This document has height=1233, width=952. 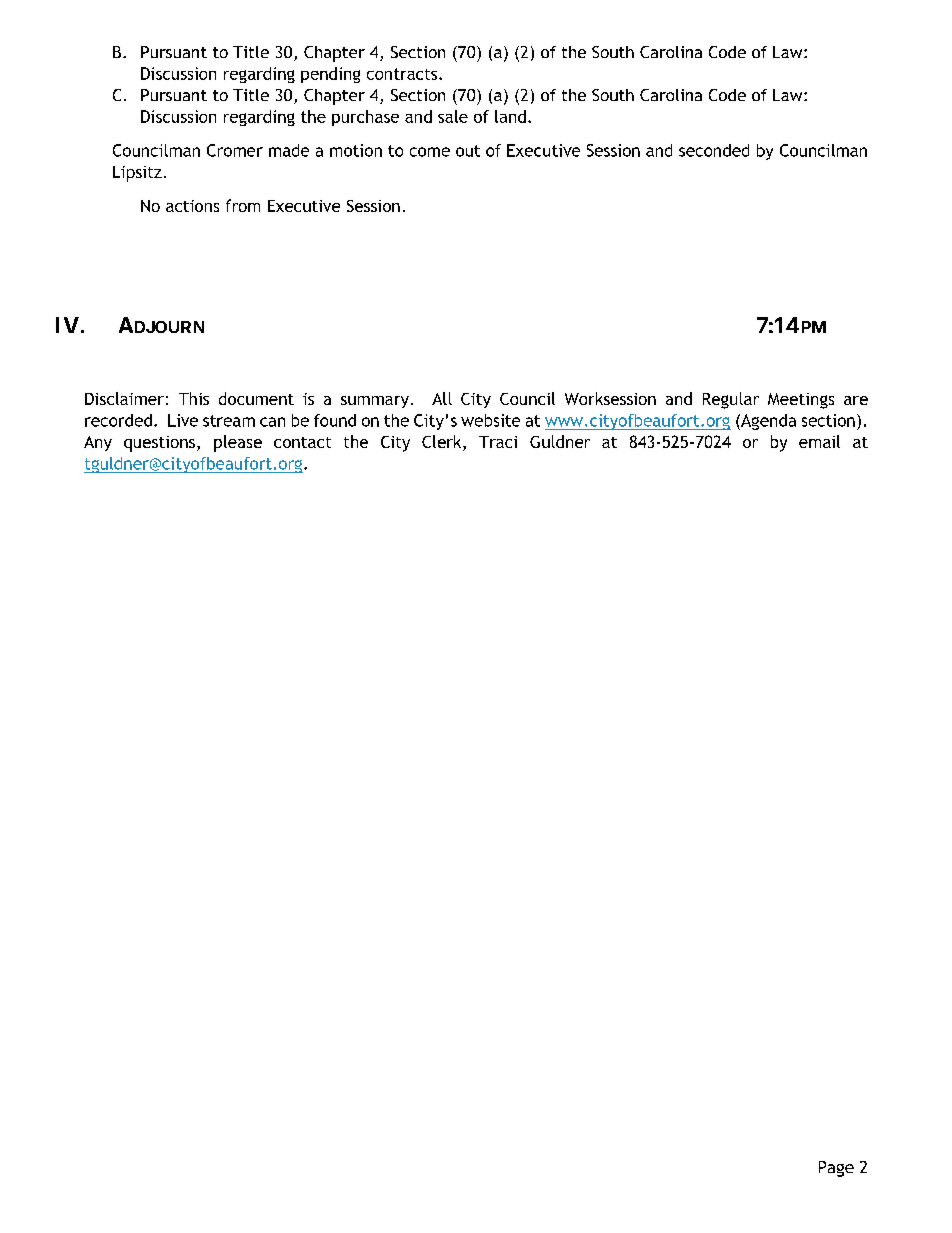 What do you see at coordinates (453, 116) in the document?
I see `sale` at bounding box center [453, 116].
